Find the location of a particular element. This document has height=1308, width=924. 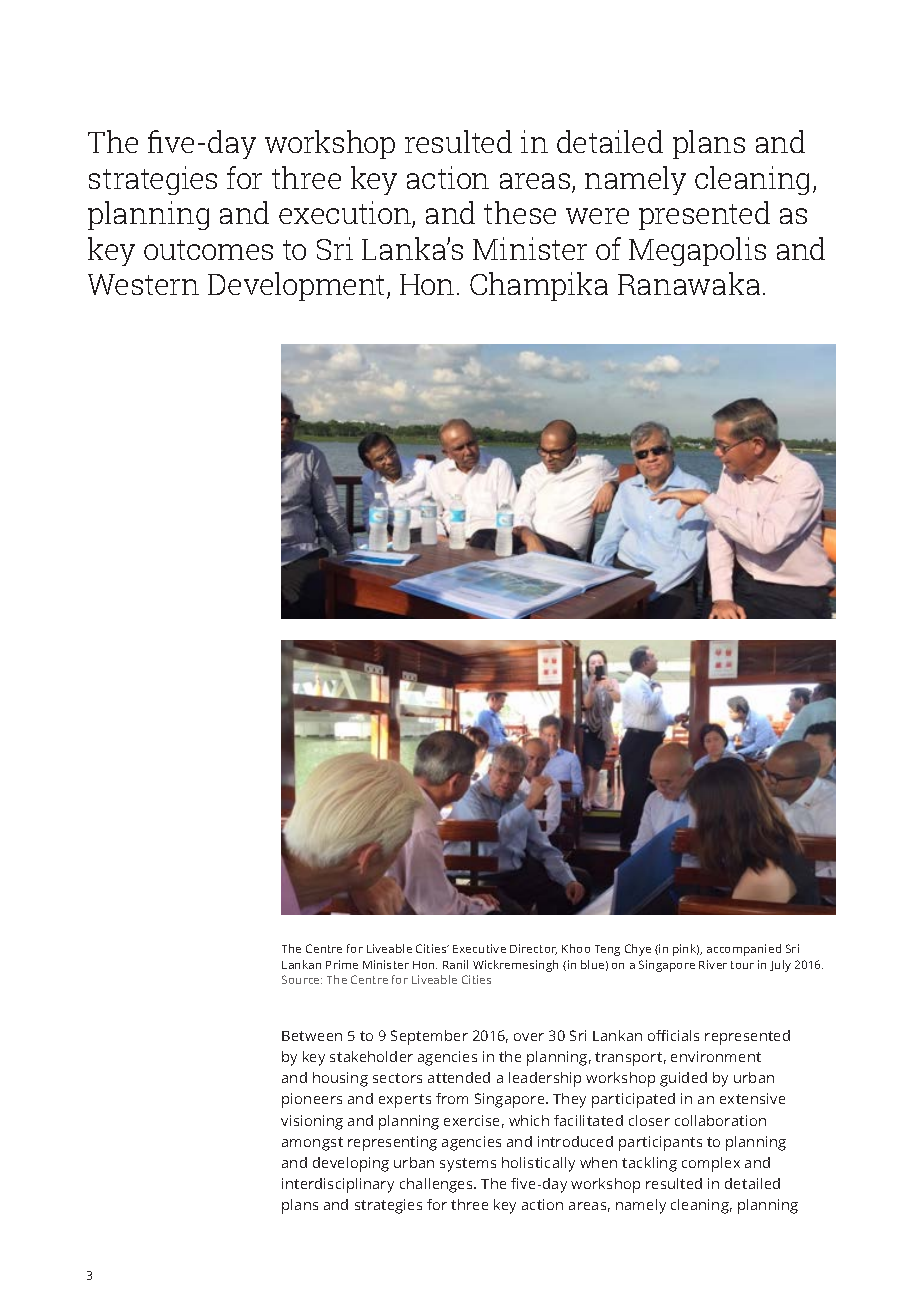

accompanied is located at coordinates (744, 950).
